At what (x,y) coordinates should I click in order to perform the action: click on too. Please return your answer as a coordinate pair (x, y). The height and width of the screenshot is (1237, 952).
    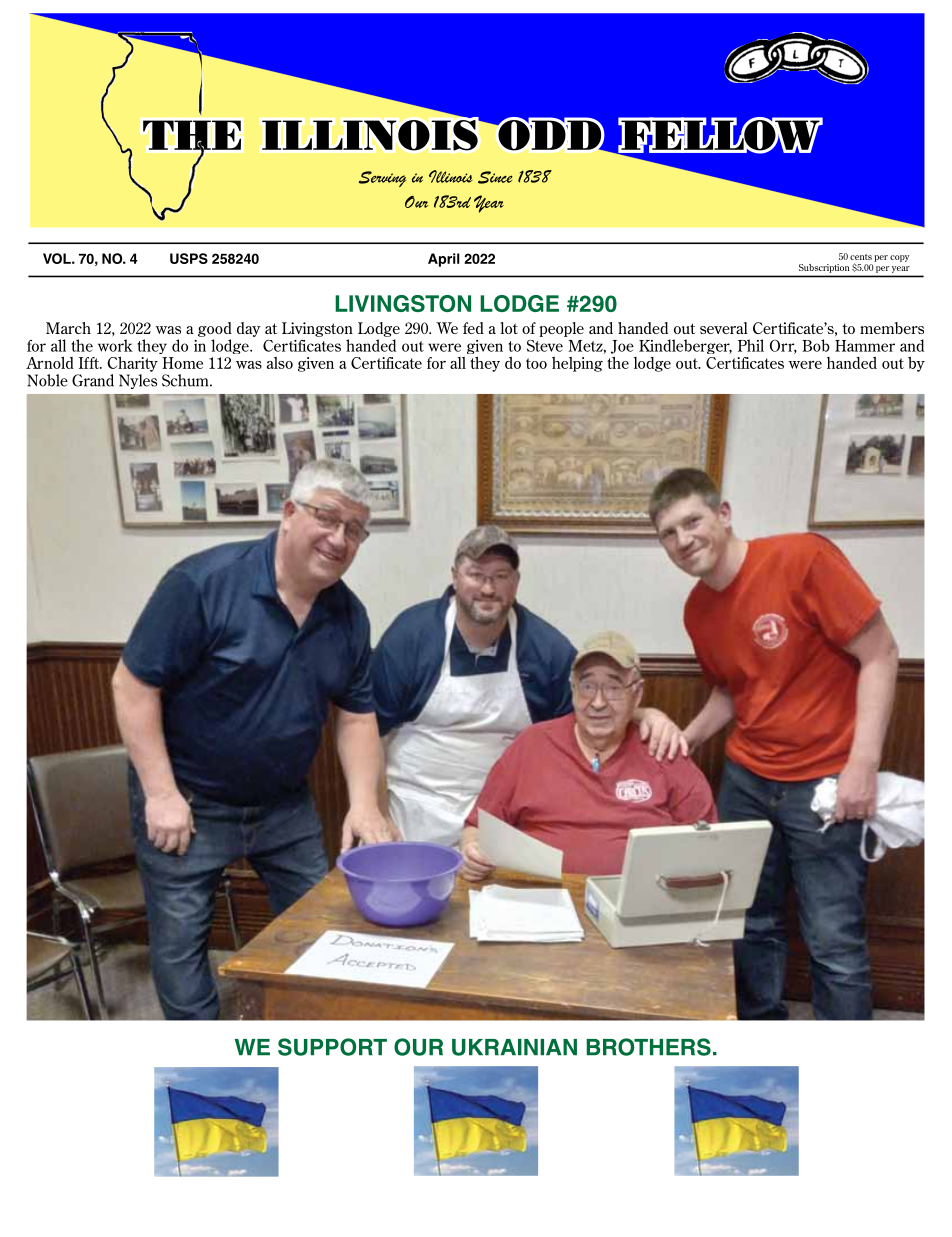
    Looking at the image, I should click on (536, 363).
